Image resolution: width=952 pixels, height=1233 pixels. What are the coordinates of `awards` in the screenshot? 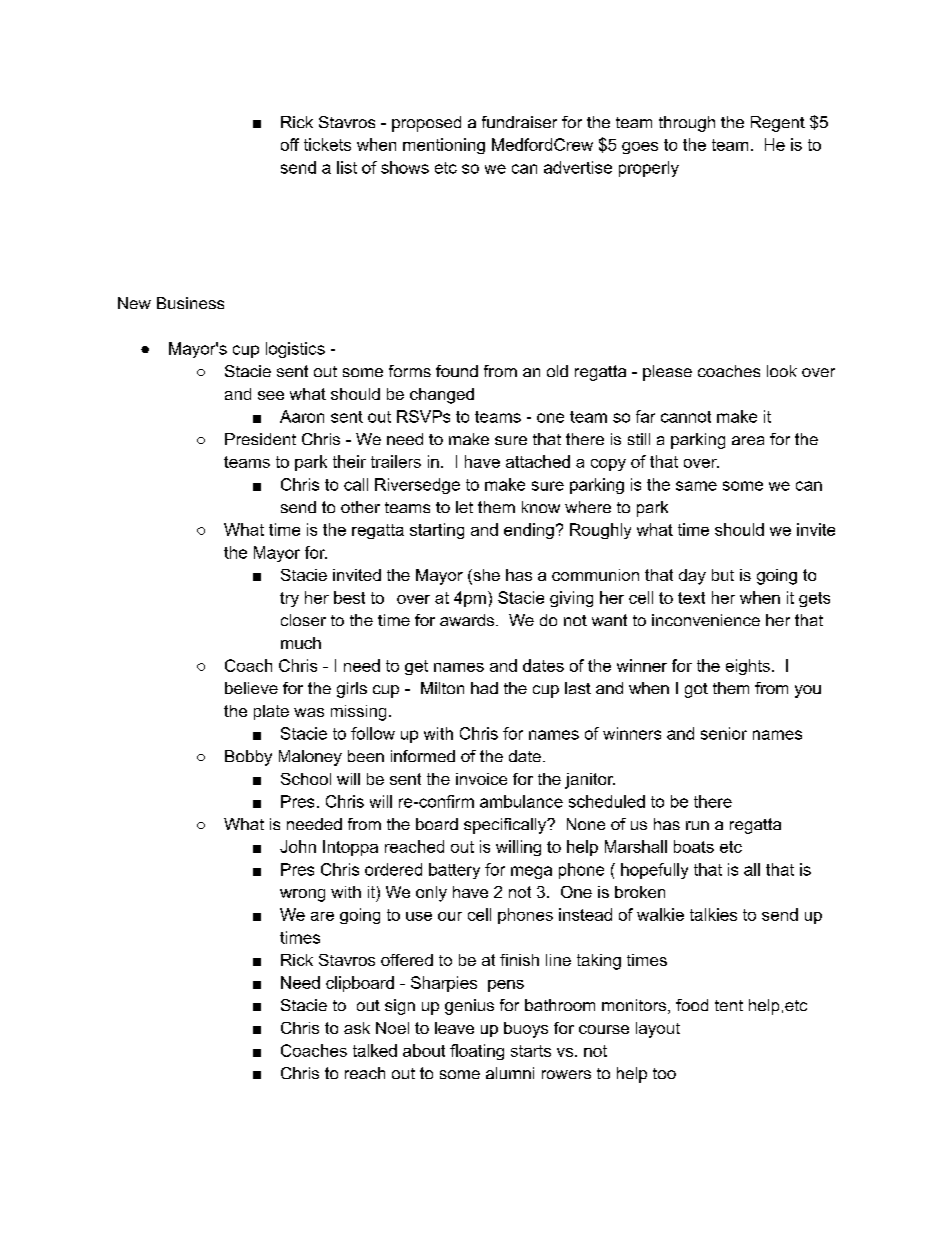 It's located at (468, 620).
